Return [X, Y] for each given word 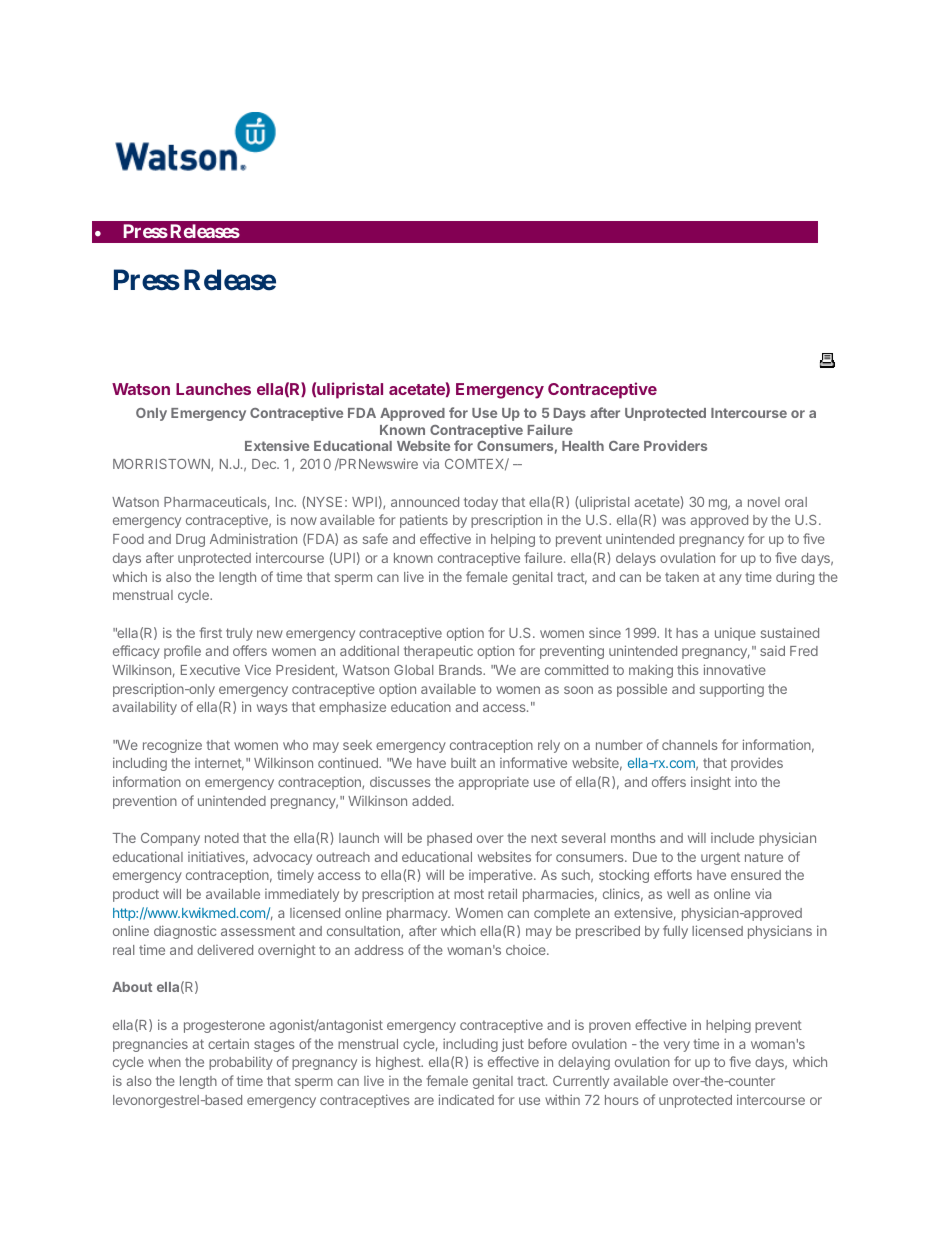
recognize [172, 746]
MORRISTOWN [162, 465]
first [210, 632]
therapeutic [438, 652]
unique [735, 634]
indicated [466, 1099]
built [463, 762]
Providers [675, 445]
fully [675, 932]
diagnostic [185, 932]
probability [241, 1063]
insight [711, 783]
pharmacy [418, 914]
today [481, 503]
